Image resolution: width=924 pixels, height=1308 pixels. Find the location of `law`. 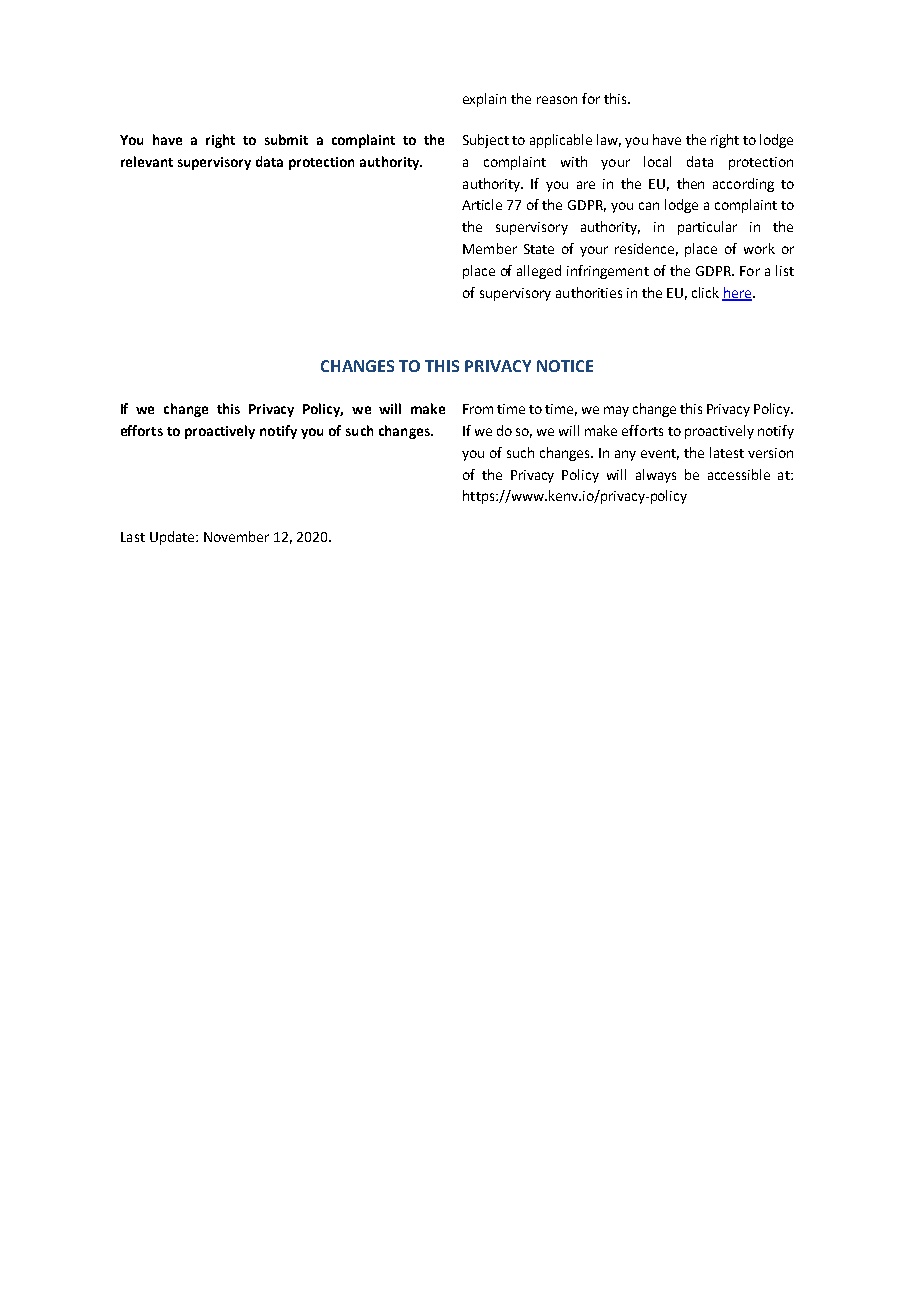

law is located at coordinates (609, 140).
